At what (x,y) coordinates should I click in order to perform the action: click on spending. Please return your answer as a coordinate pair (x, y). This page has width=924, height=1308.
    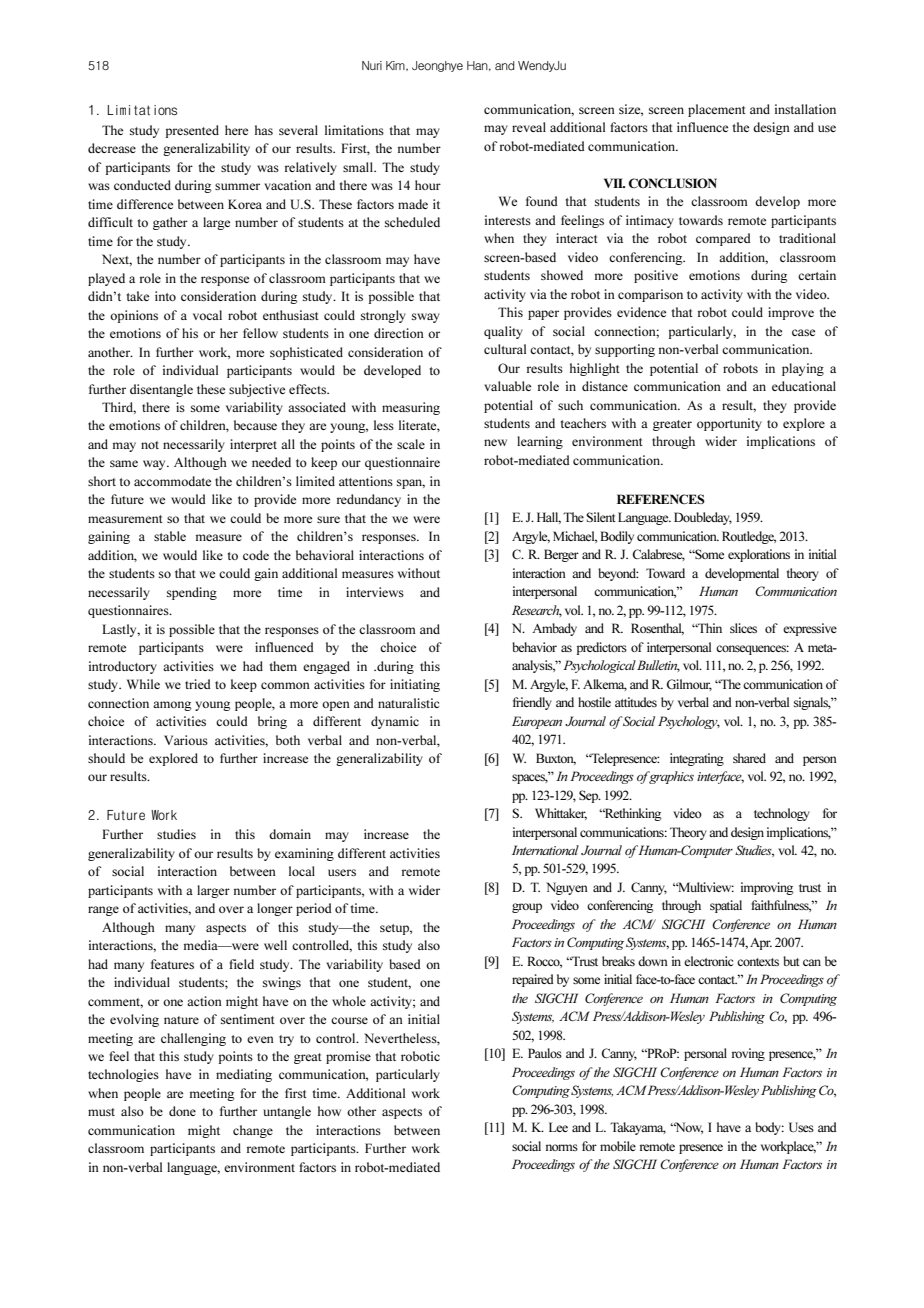
    Looking at the image, I should click on (192, 593).
